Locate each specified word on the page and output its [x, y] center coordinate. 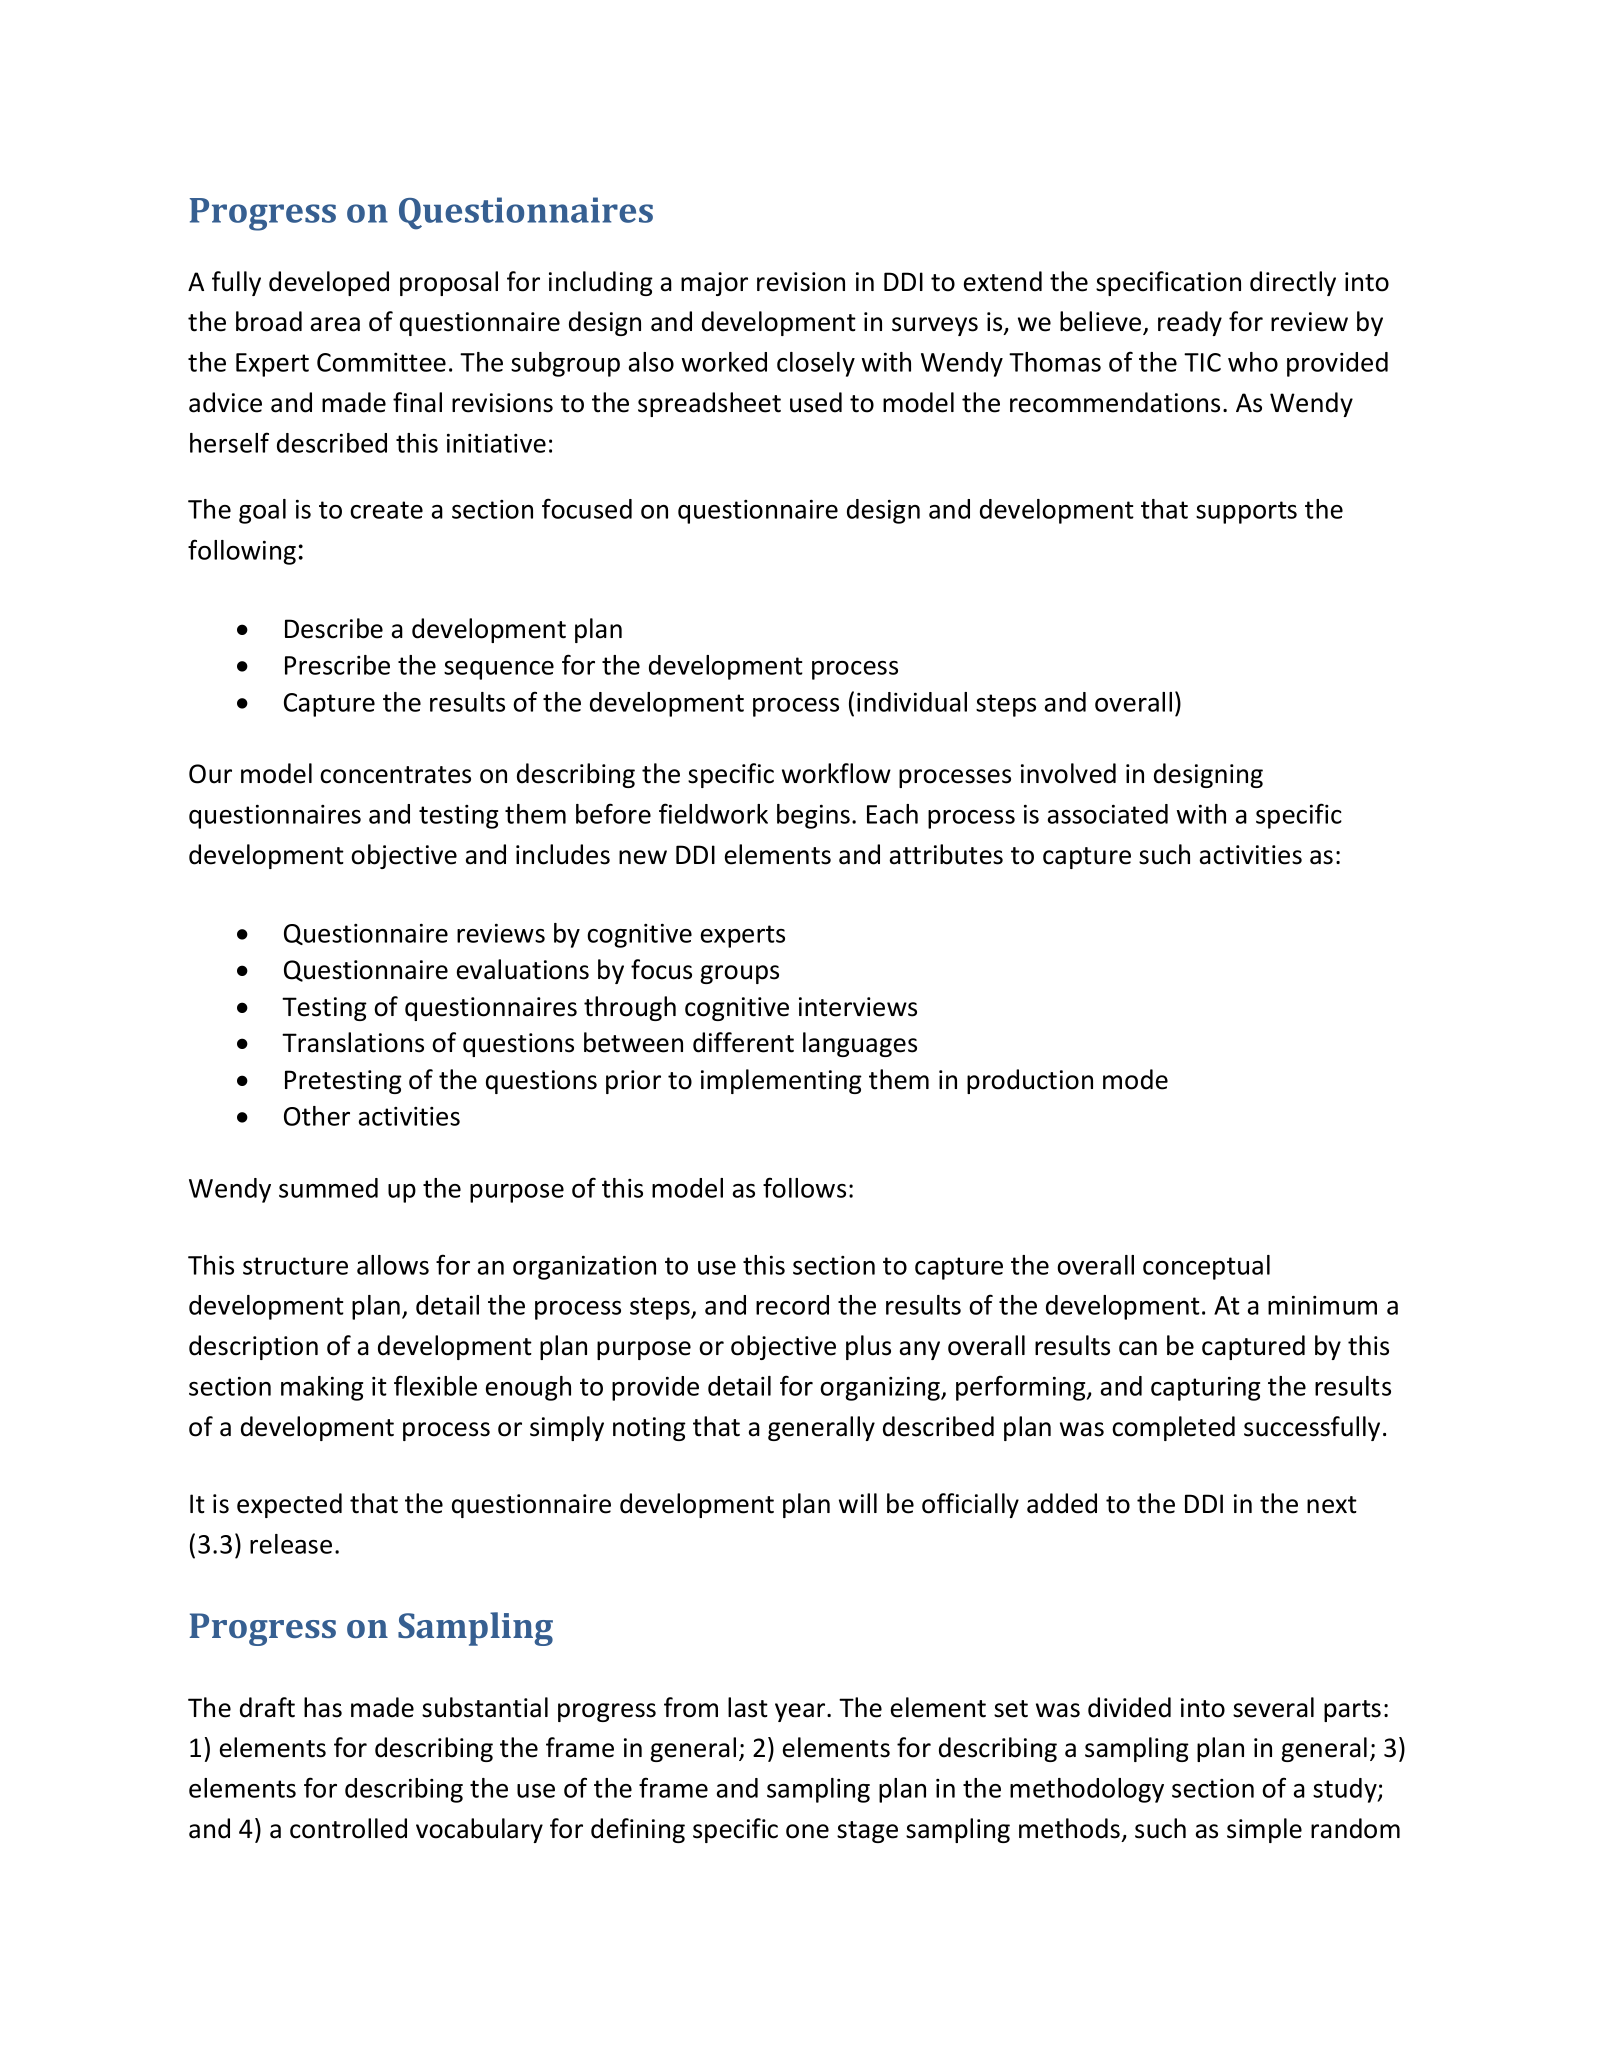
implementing [781, 1081]
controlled [348, 1828]
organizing [881, 1388]
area [335, 324]
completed [1173, 1428]
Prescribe [337, 665]
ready [1190, 323]
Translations [353, 1042]
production [1030, 1081]
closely [816, 364]
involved [1068, 773]
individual [912, 702]
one [807, 1831]
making [322, 1388]
